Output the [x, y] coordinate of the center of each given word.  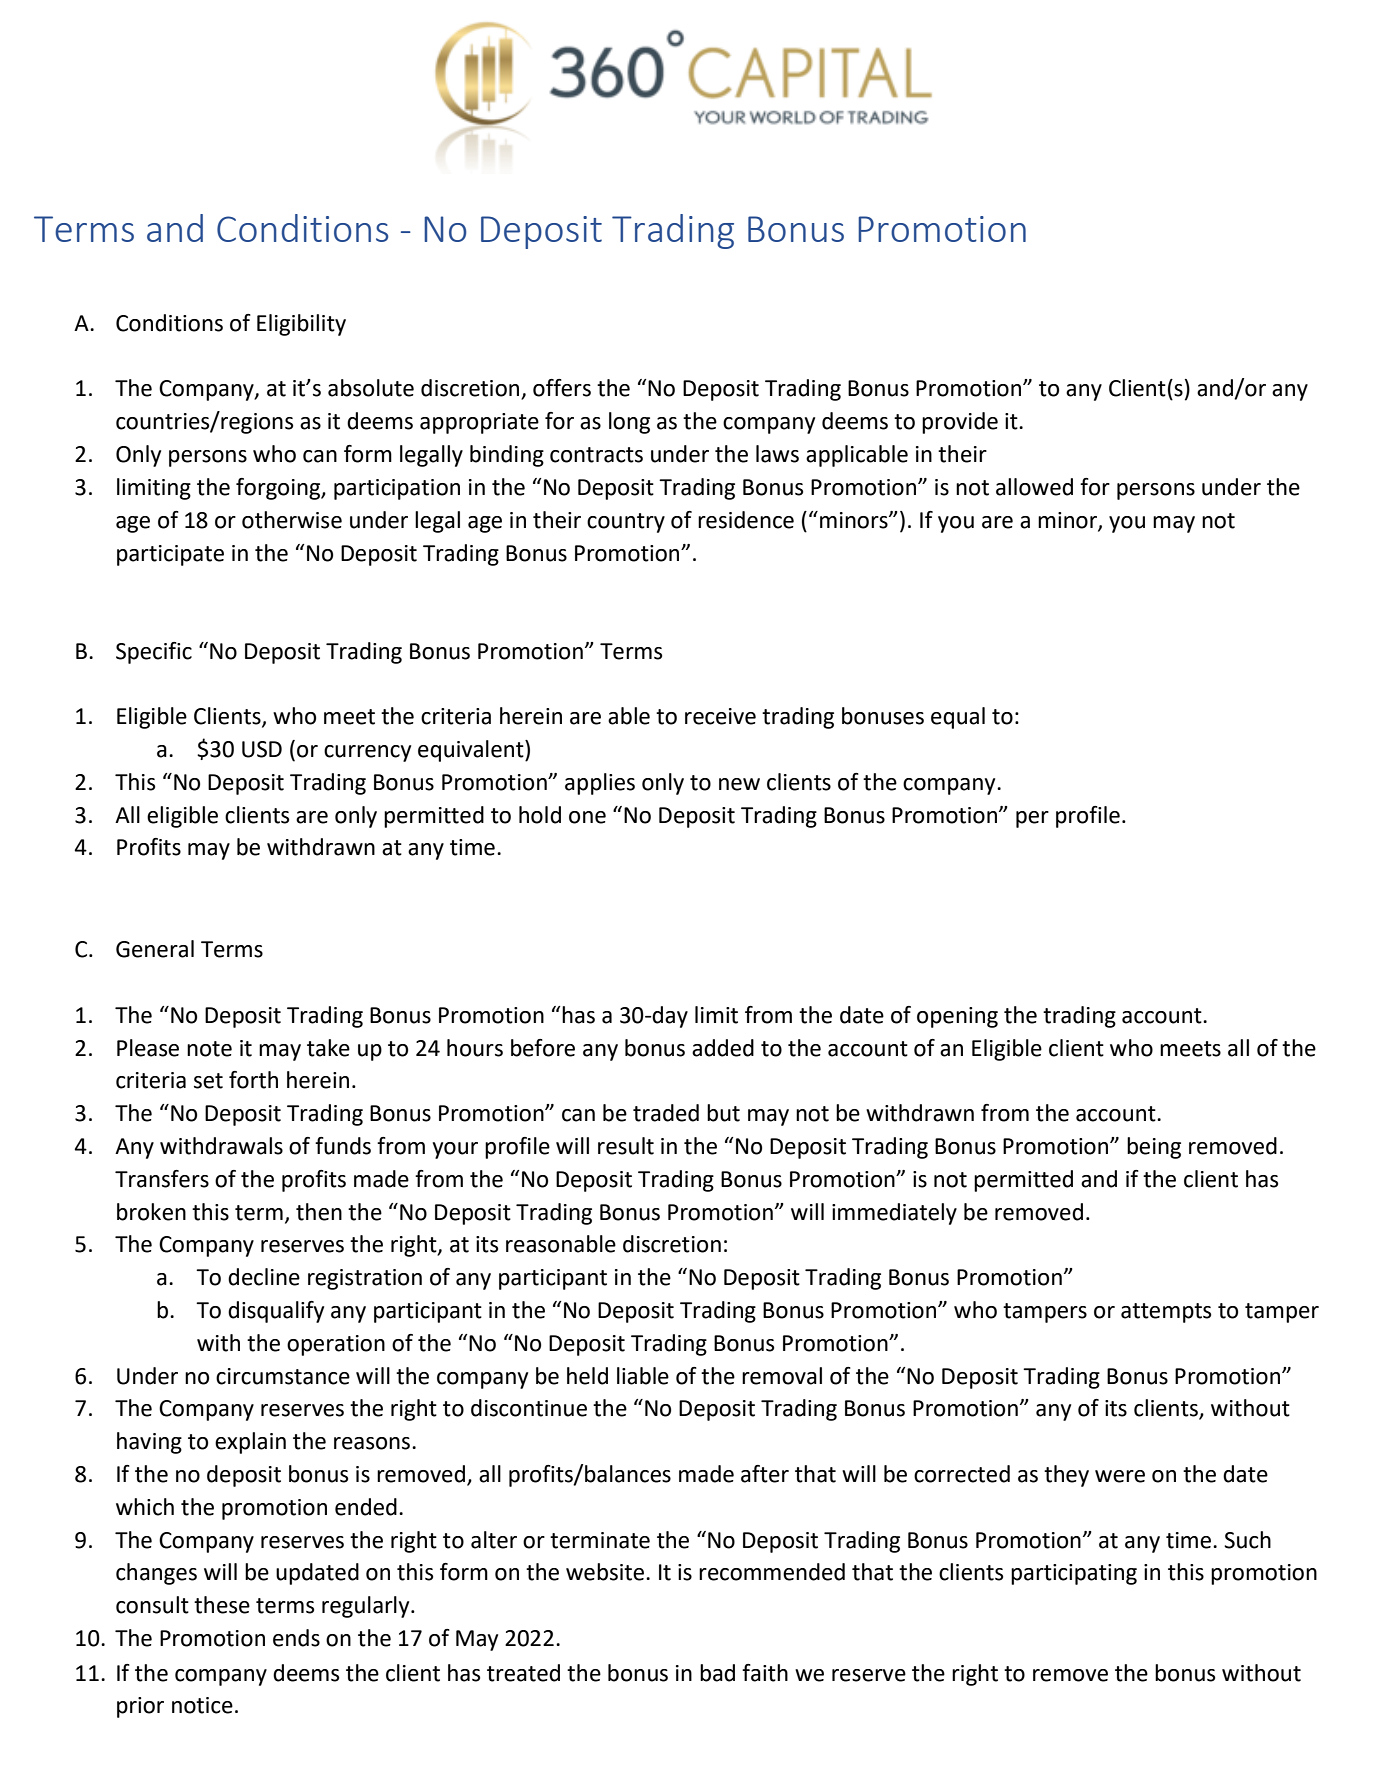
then [319, 1212]
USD [262, 749]
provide [960, 423]
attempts [1166, 1313]
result [626, 1146]
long [629, 423]
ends [296, 1638]
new [739, 784]
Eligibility [301, 325]
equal [958, 718]
